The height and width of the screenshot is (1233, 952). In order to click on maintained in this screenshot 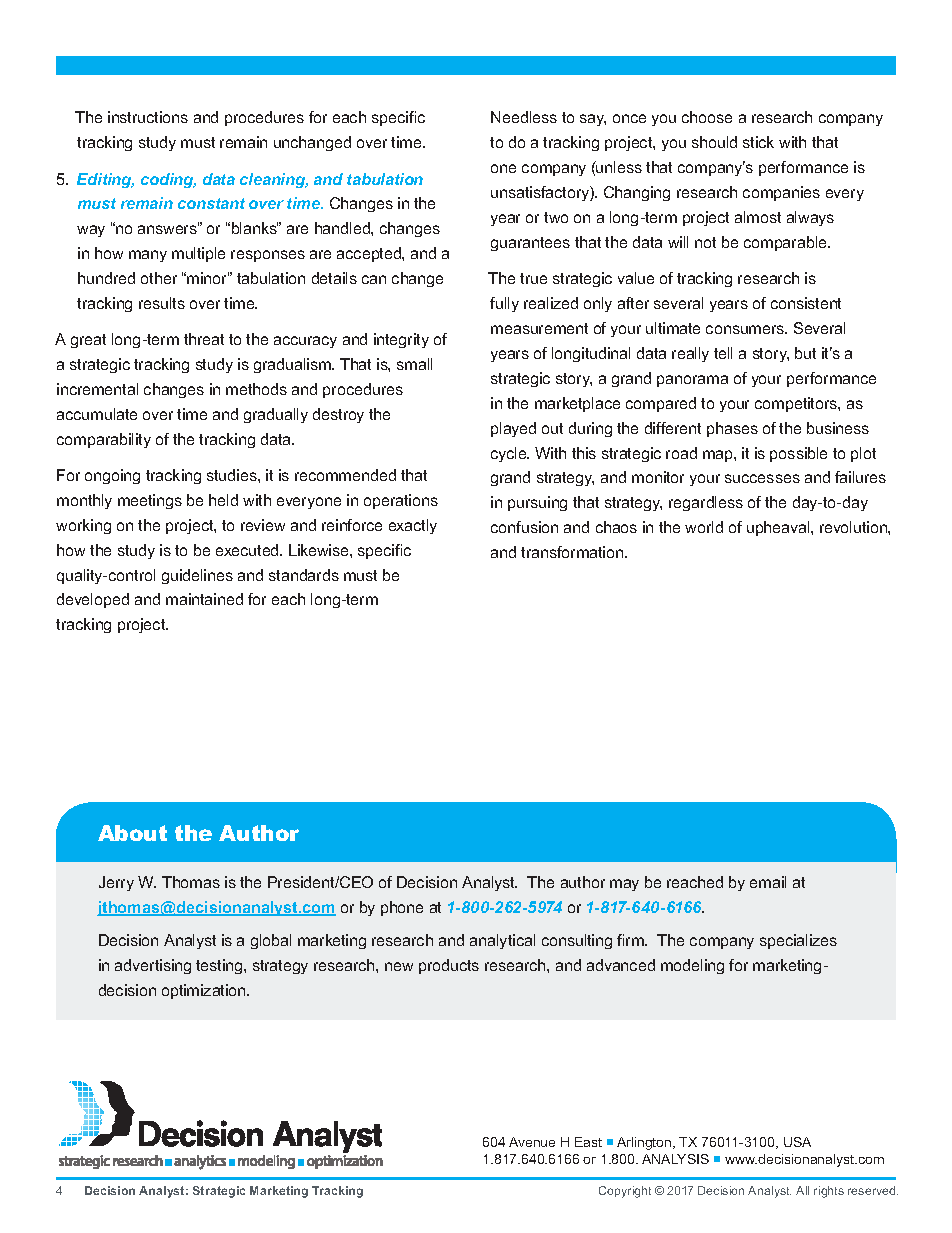, I will do `click(204, 599)`.
